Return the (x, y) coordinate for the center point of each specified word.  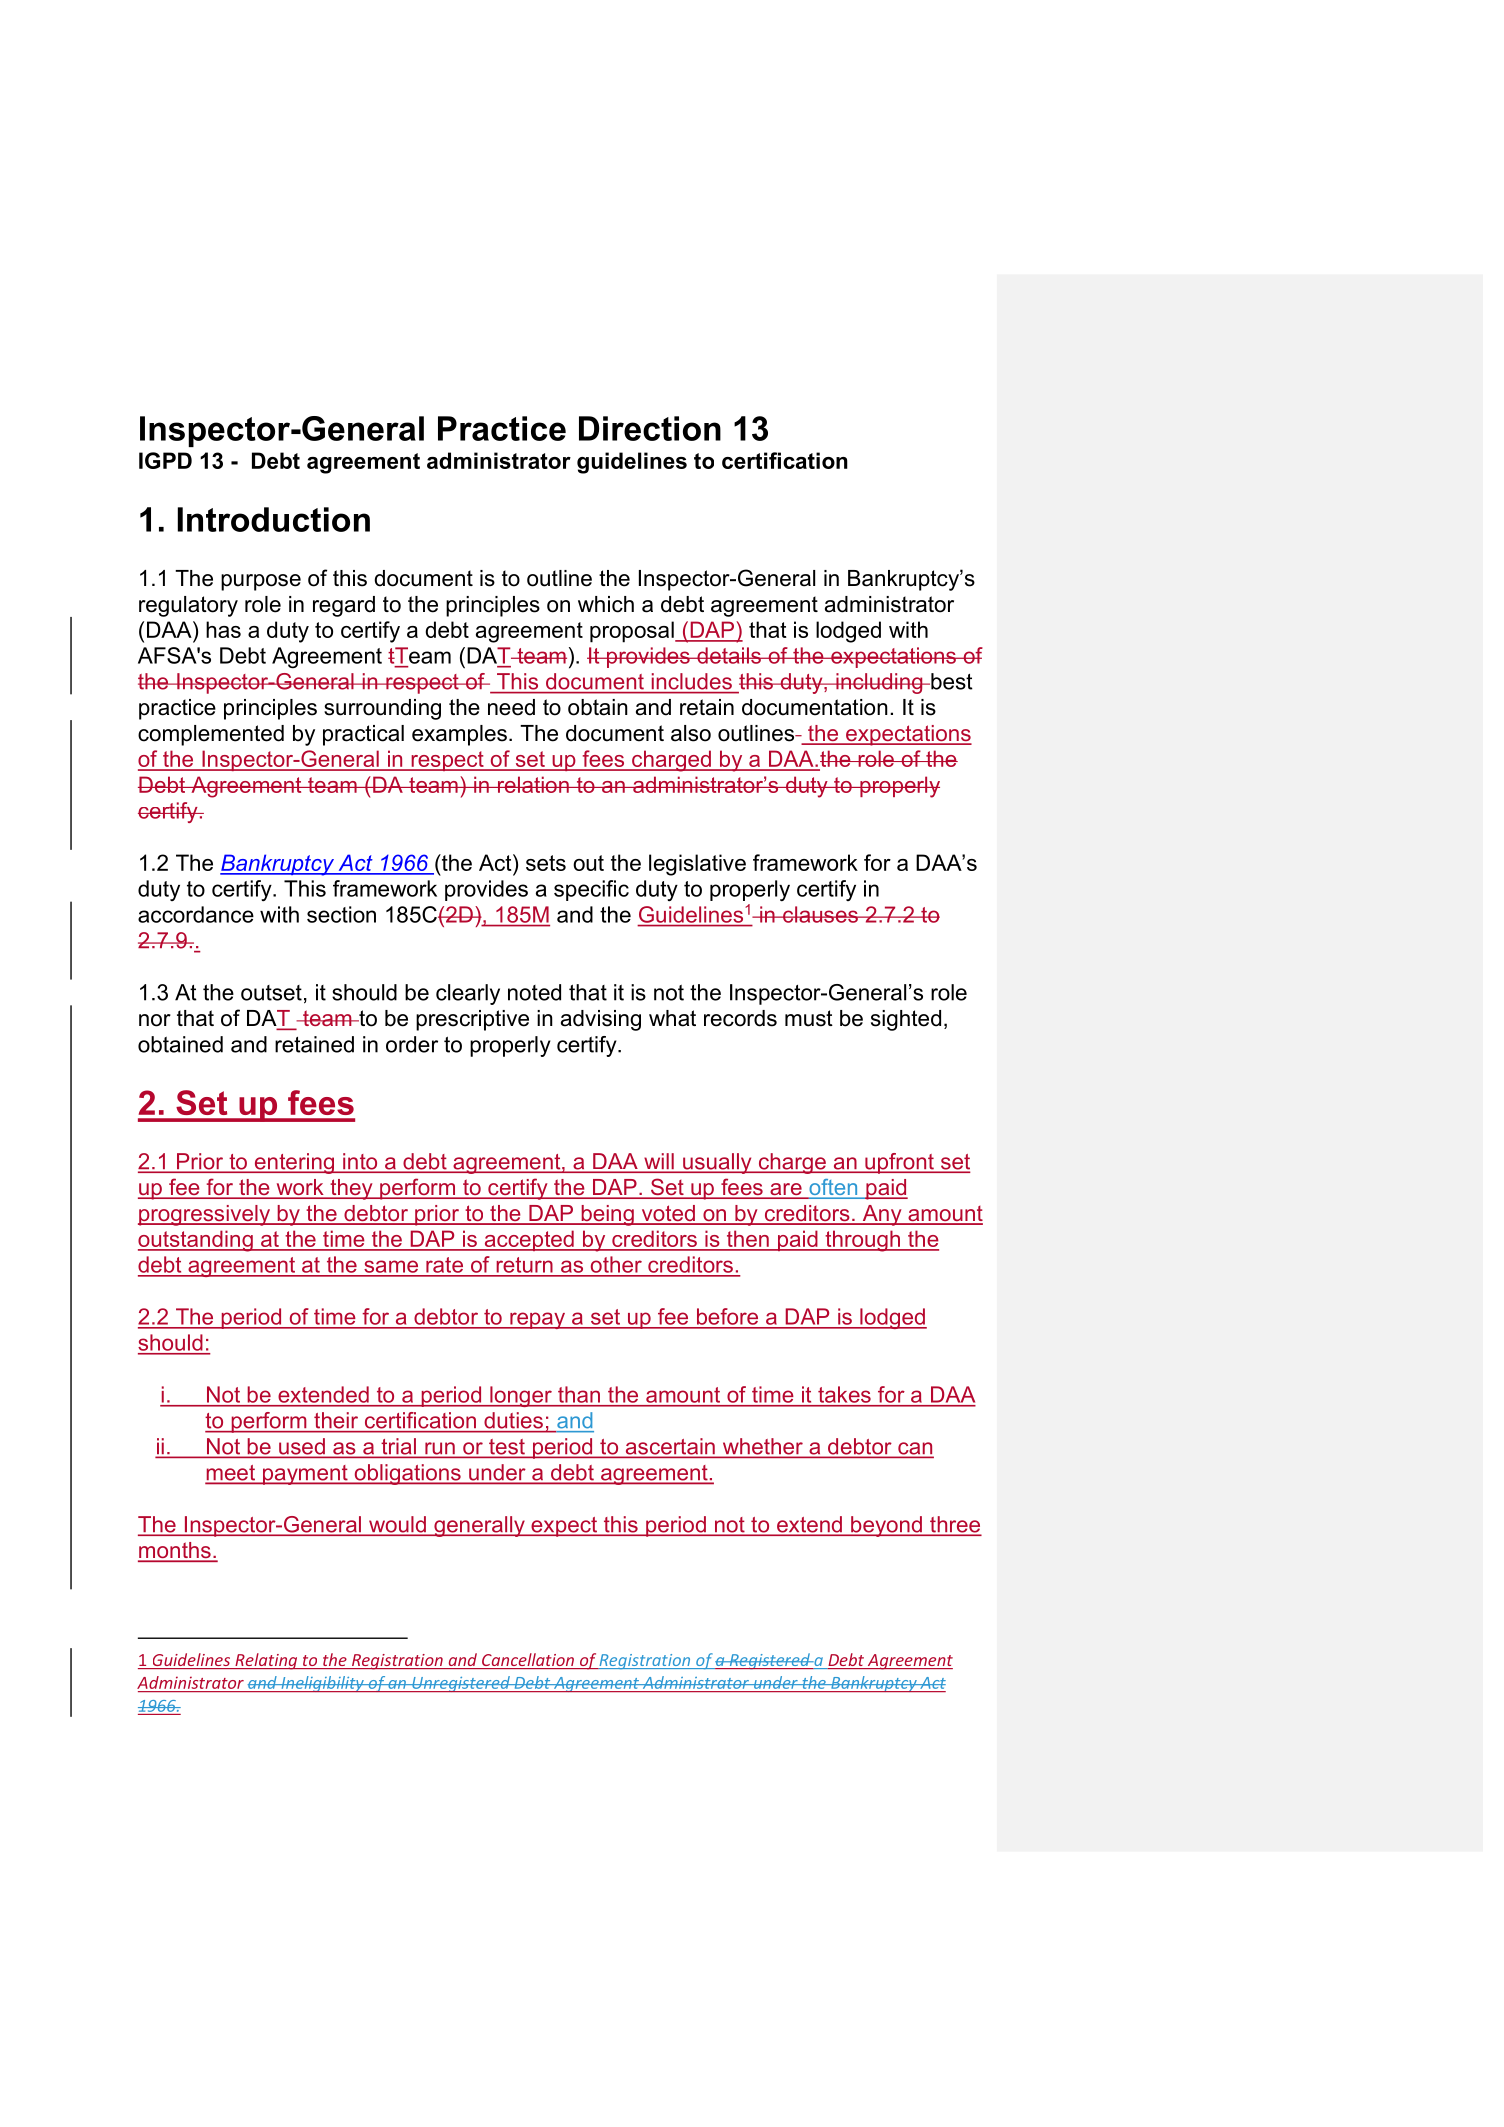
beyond (886, 1526)
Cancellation (528, 1659)
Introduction (274, 519)
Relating (266, 1661)
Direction (650, 428)
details (729, 655)
